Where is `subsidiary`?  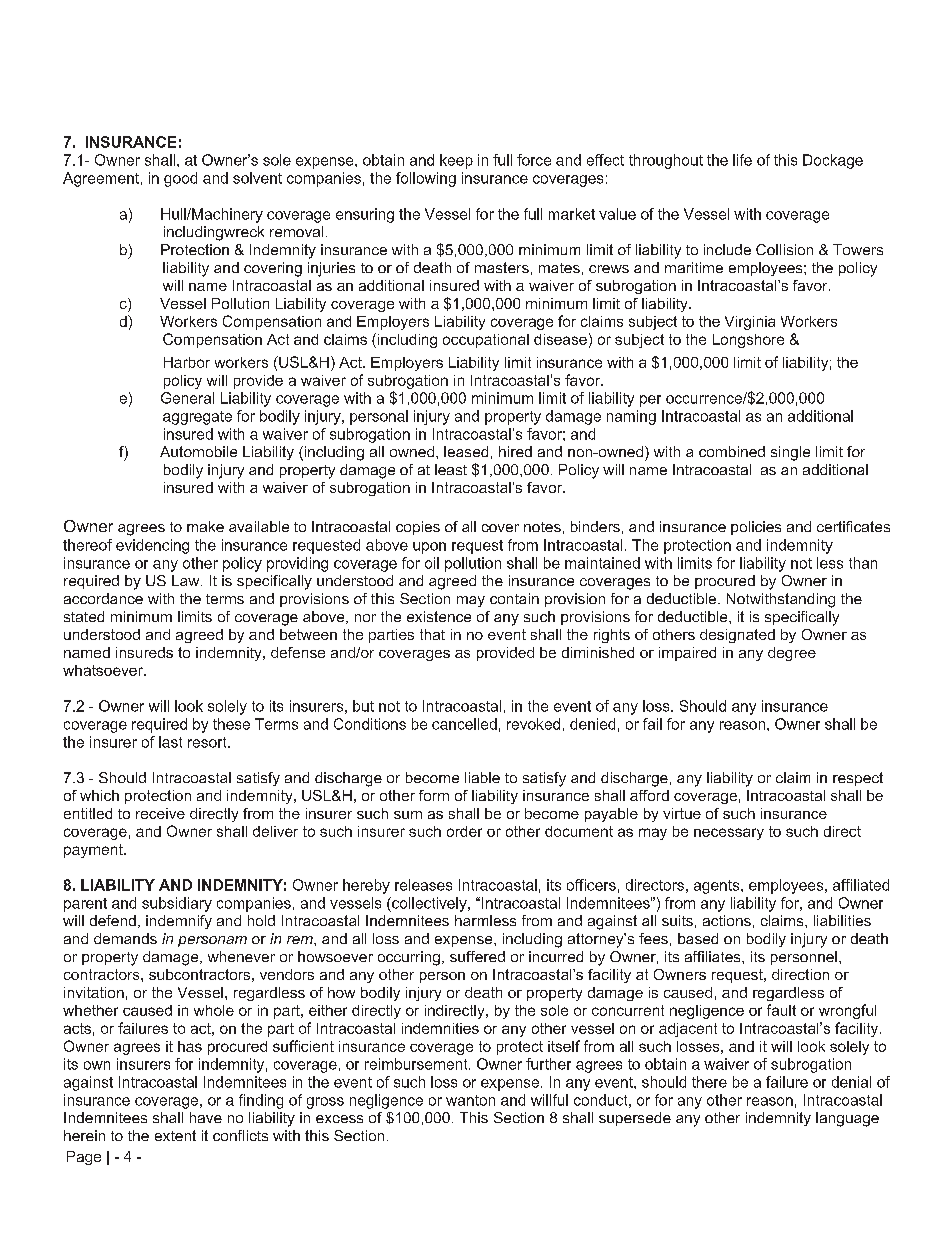
subsidiary is located at coordinates (177, 904).
